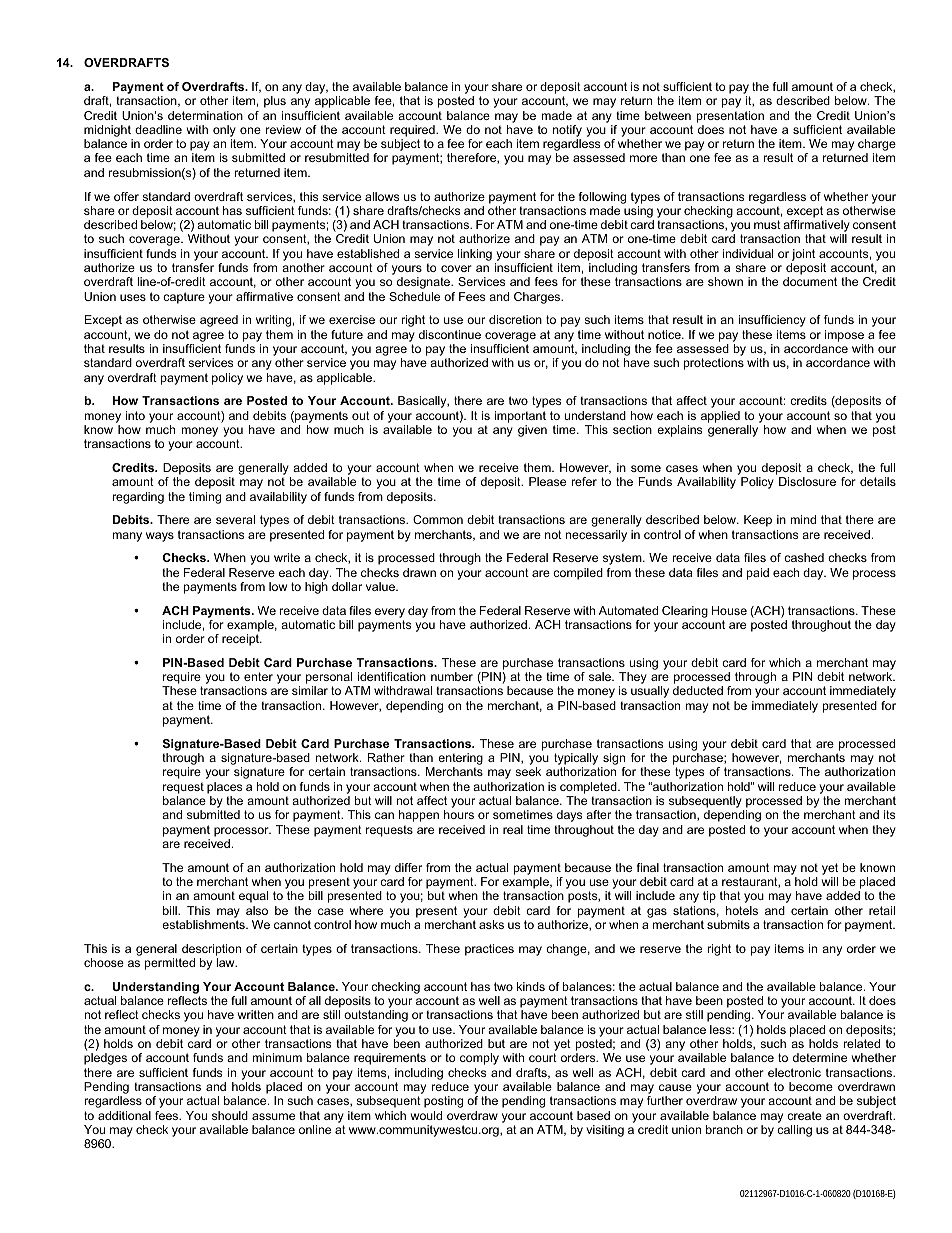 The width and height of the image is (952, 1233). What do you see at coordinates (513, 829) in the image?
I see `real` at bounding box center [513, 829].
